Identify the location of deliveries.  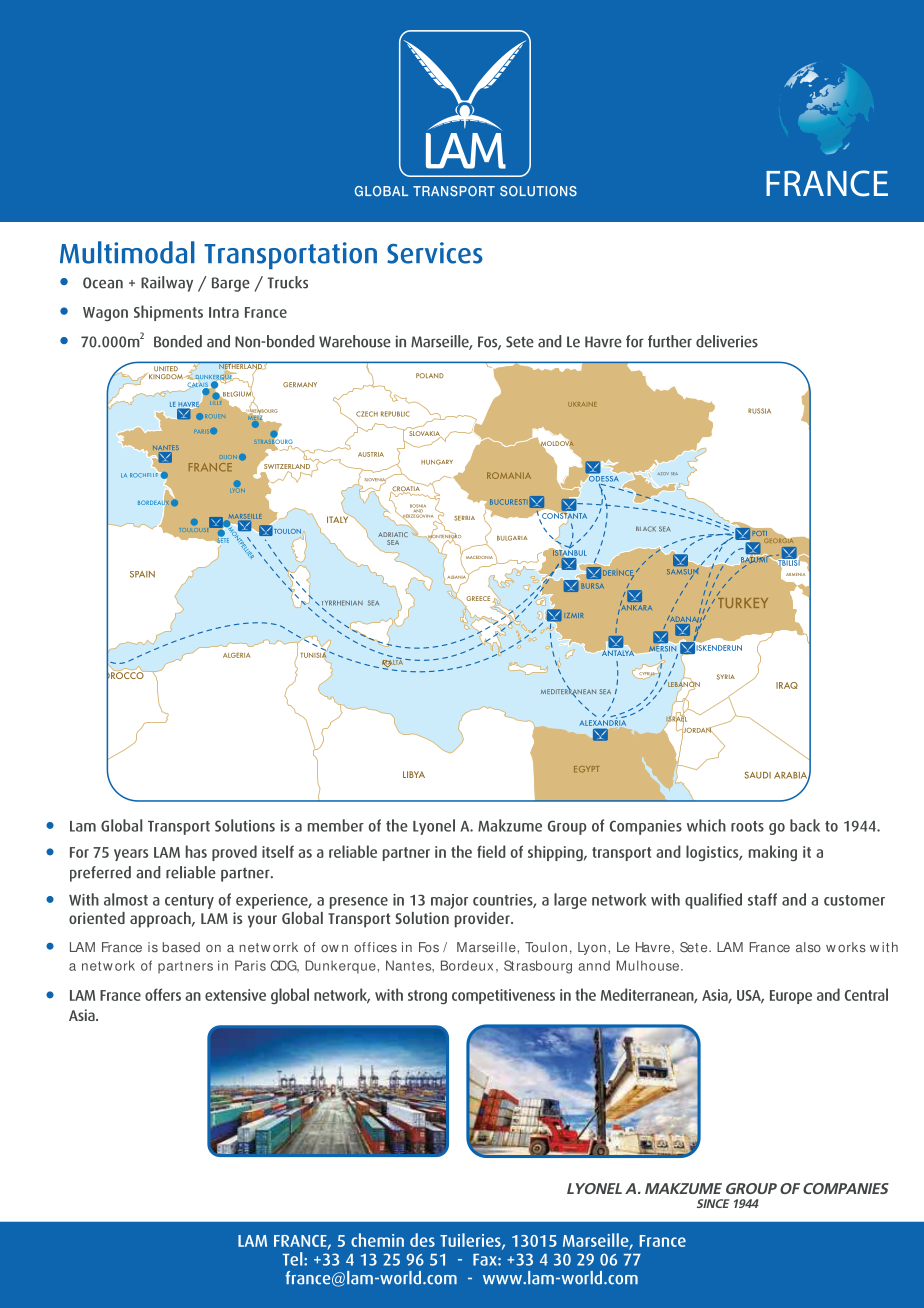
(727, 341).
